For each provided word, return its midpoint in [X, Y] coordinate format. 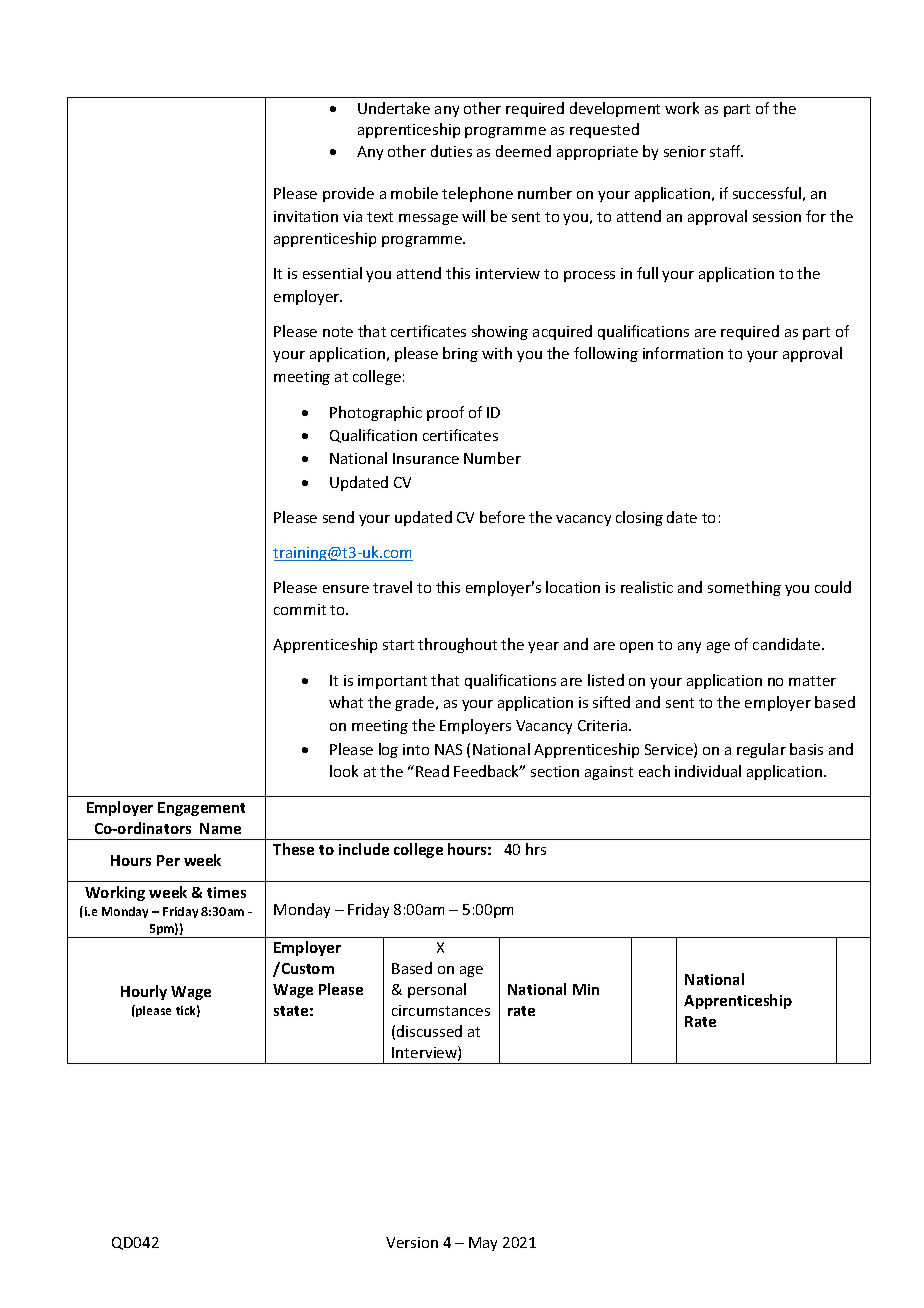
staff [726, 151]
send [338, 517]
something [744, 588]
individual [708, 771]
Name [220, 828]
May [483, 1244]
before [502, 517]
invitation [306, 216]
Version [412, 1242]
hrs [536, 849]
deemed [523, 151]
